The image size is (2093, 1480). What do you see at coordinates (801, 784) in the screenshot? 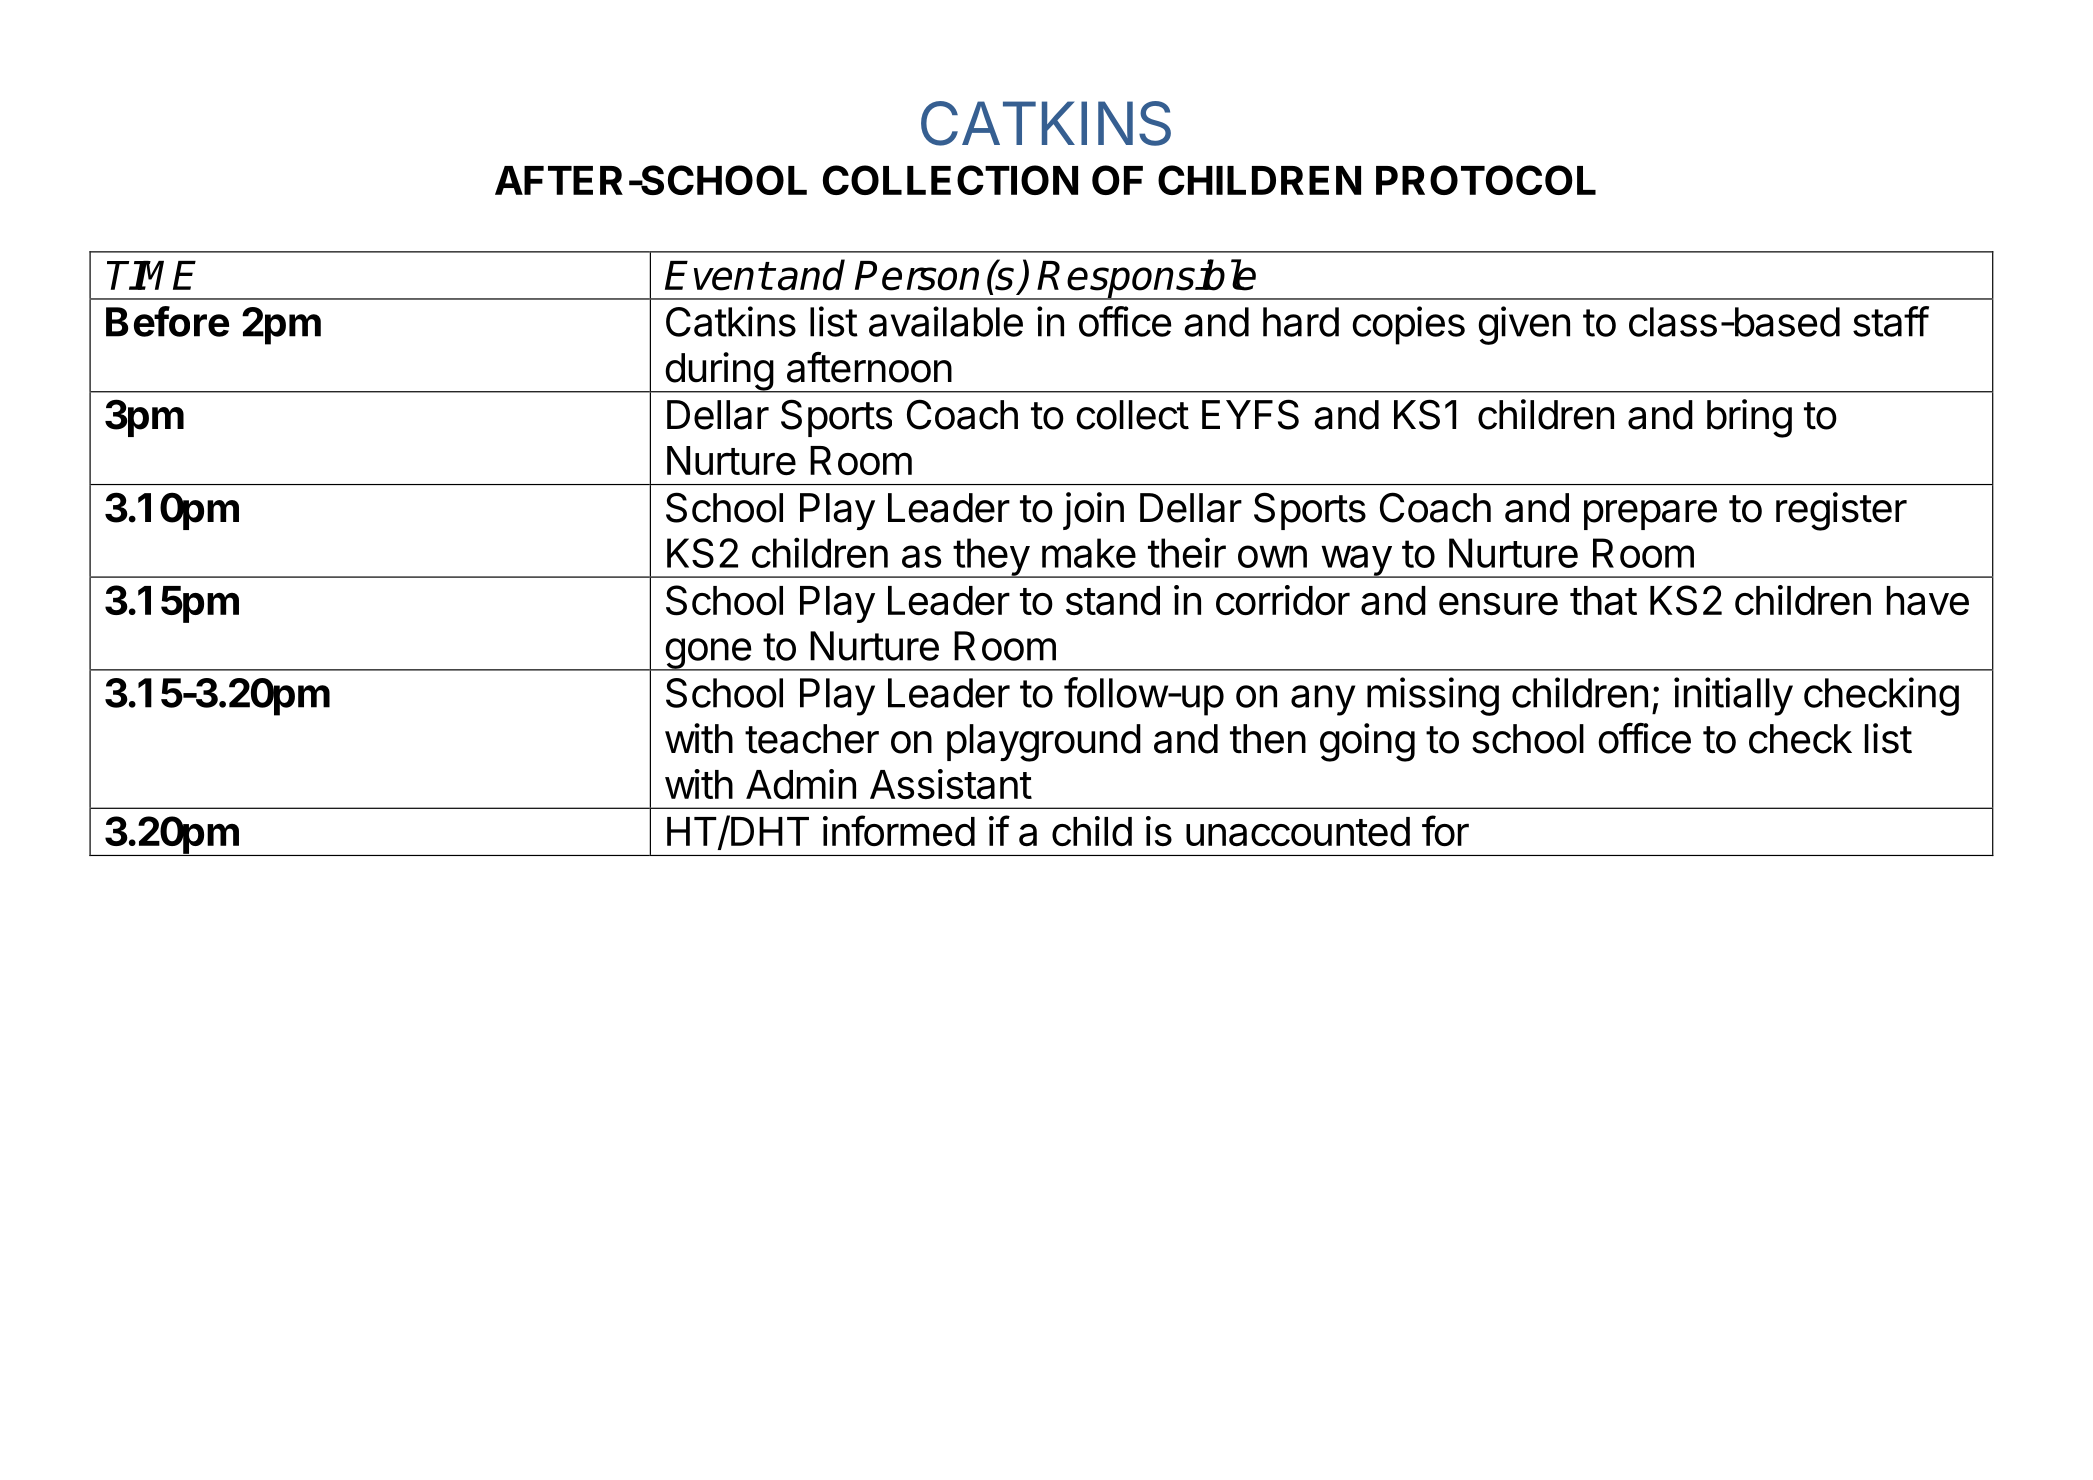
I see `Admin` at bounding box center [801, 784].
